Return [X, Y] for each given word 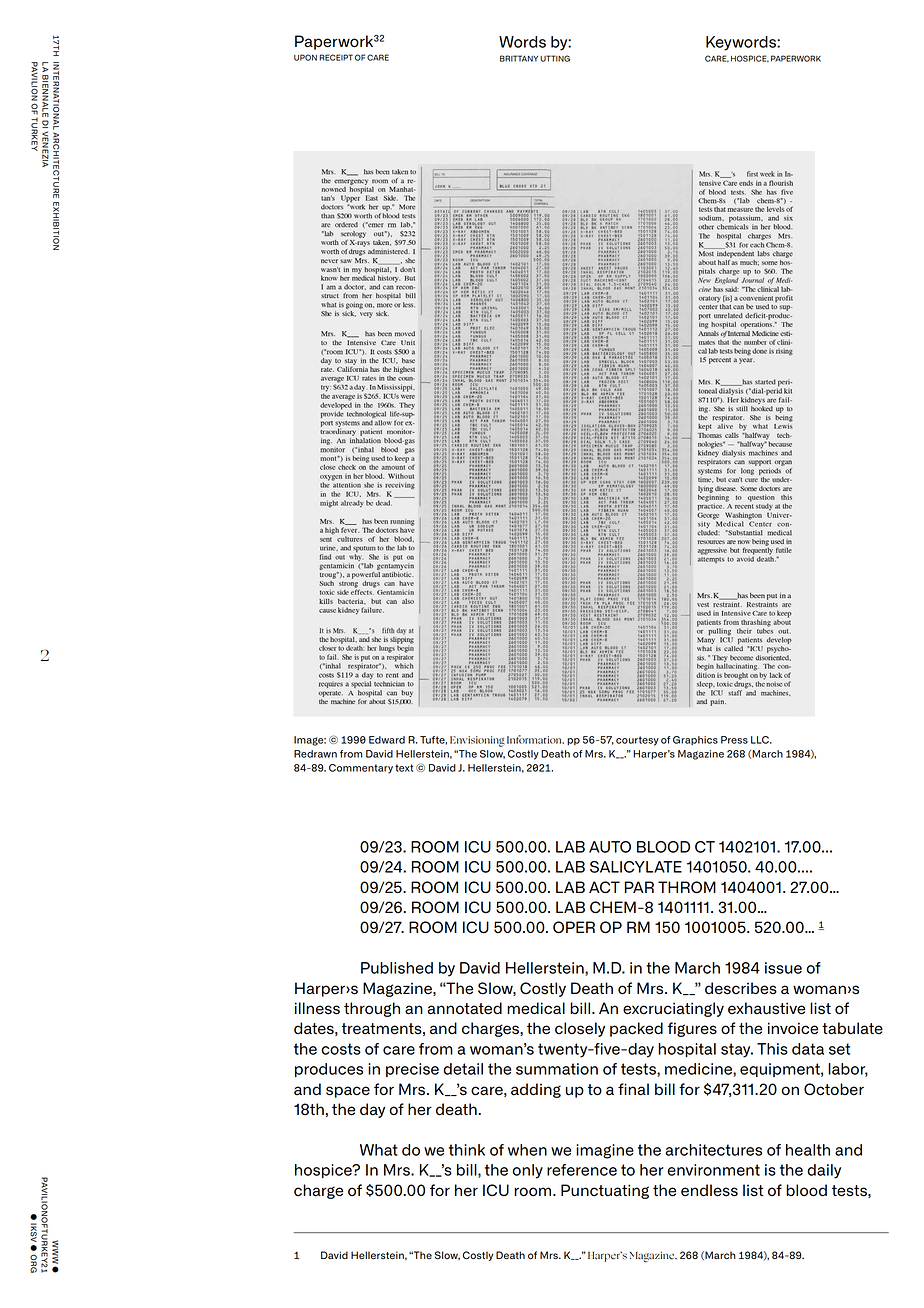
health [808, 1150]
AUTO [610, 847]
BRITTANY [519, 58]
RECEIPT [336, 57]
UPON [305, 57]
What [379, 1150]
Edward [387, 740]
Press [734, 740]
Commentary [361, 769]
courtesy [637, 741]
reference [582, 1170]
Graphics [695, 740]
